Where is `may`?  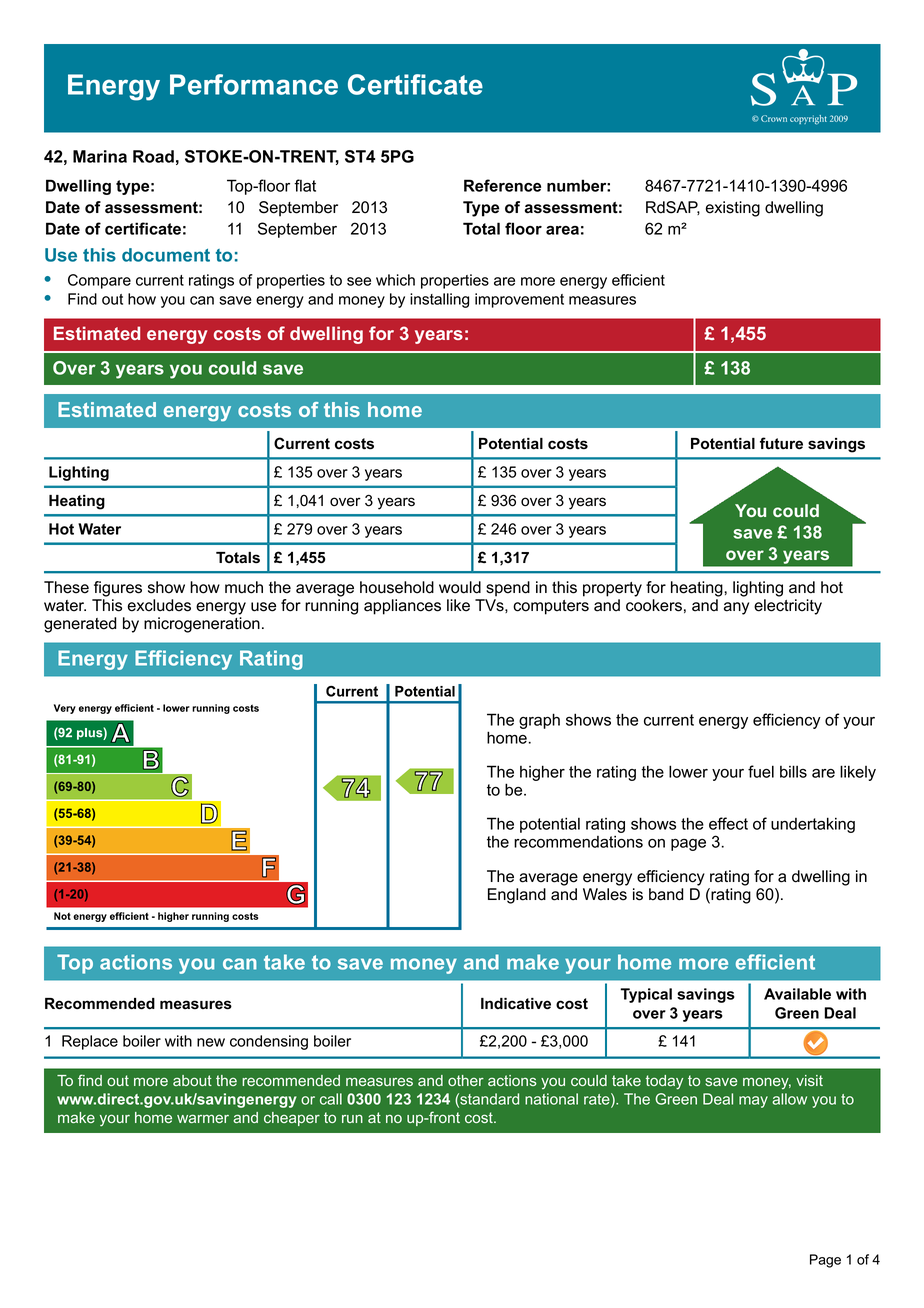
may is located at coordinates (753, 1102).
